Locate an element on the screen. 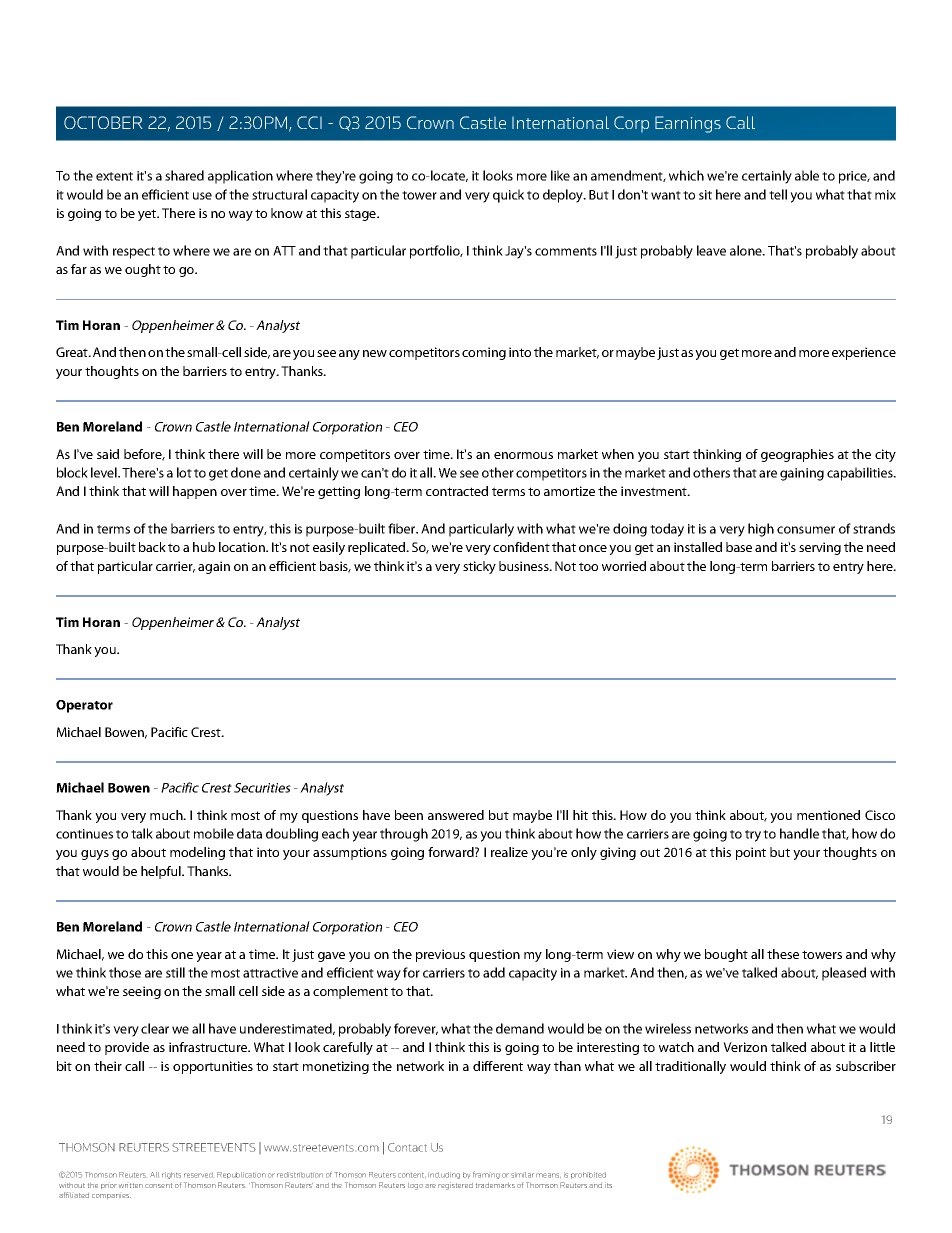 Image resolution: width=952 pixels, height=1233 pixels. previous is located at coordinates (440, 955).
